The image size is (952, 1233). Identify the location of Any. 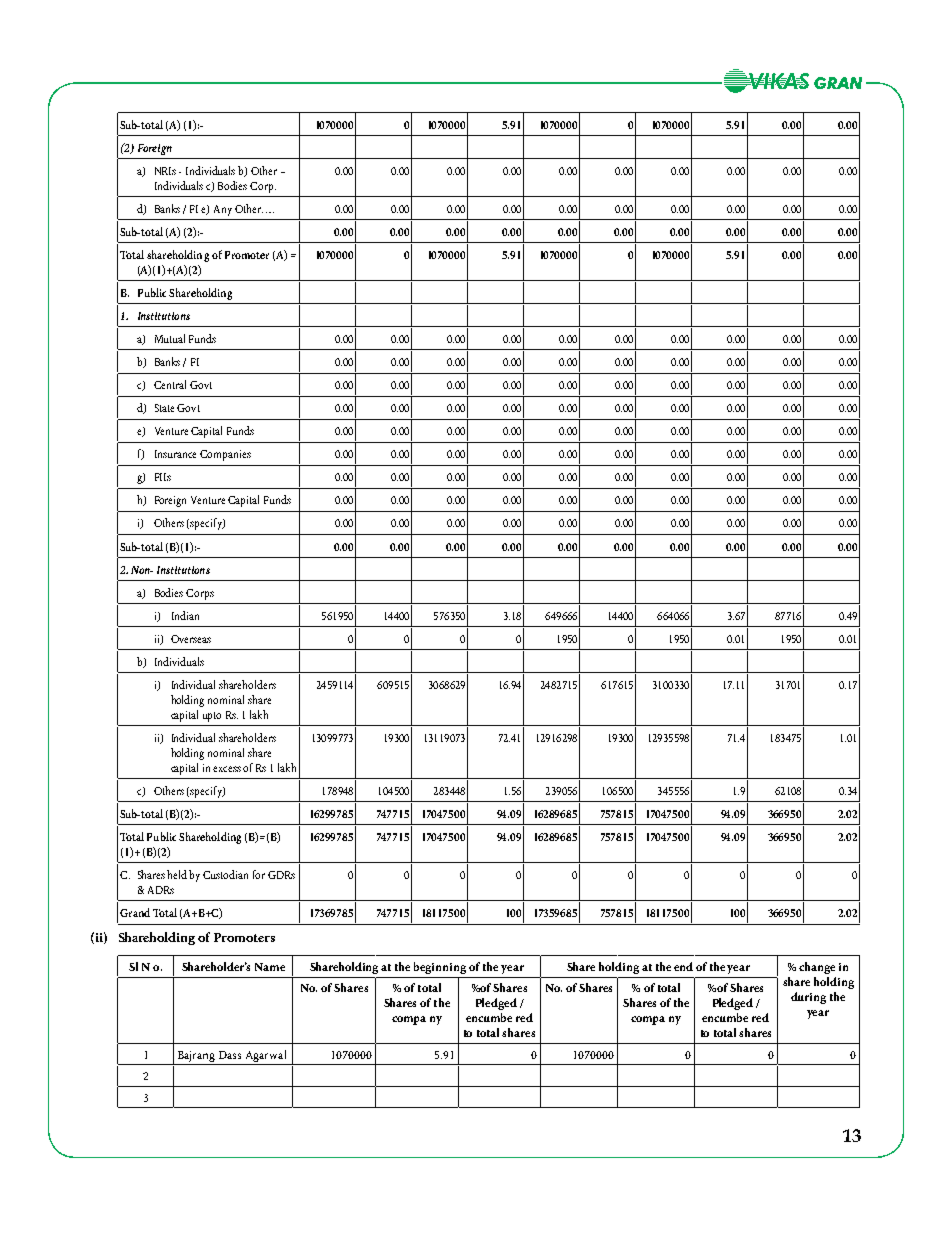
(223, 210).
